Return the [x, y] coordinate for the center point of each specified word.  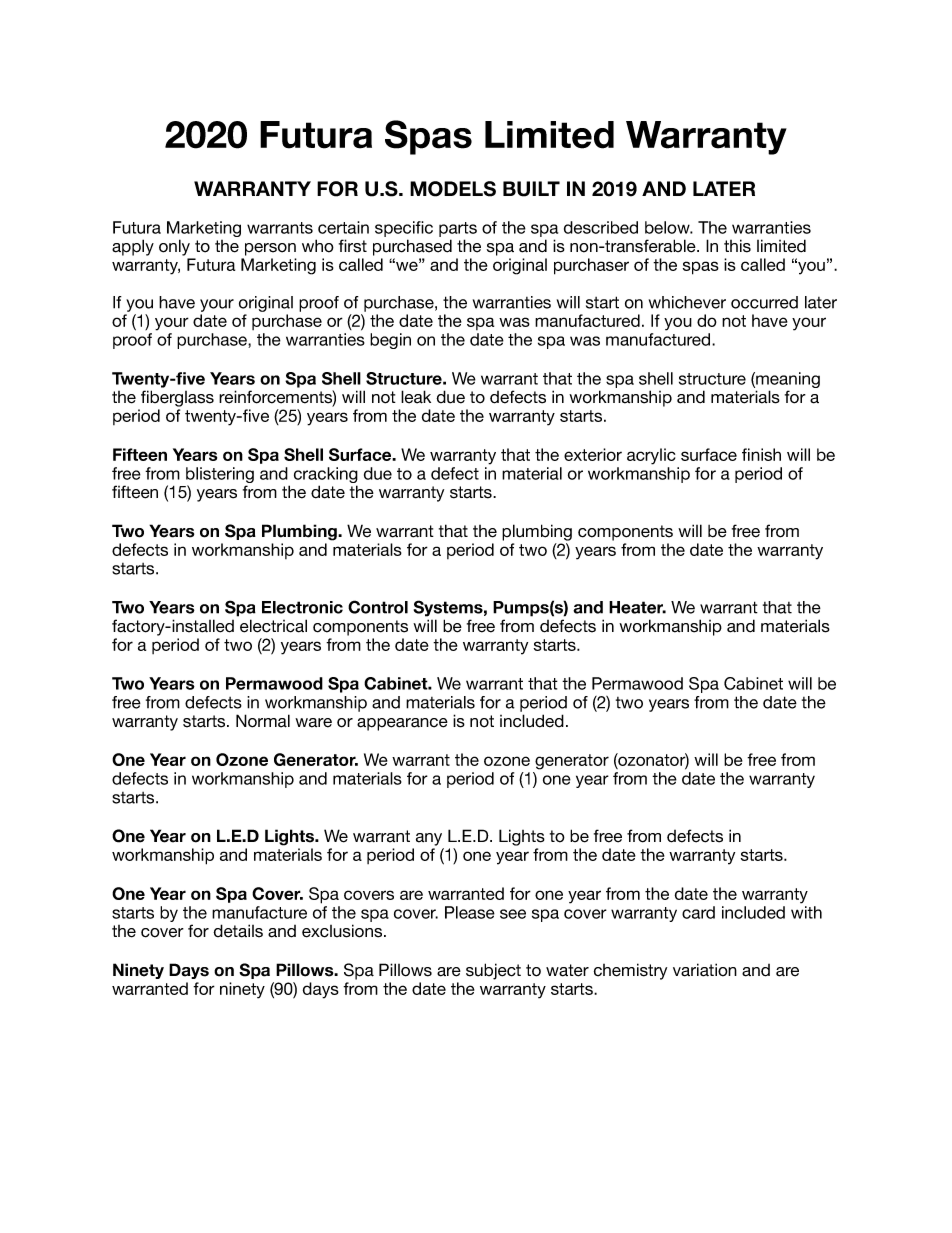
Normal [263, 721]
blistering [220, 476]
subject [493, 971]
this [737, 246]
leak [416, 397]
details [238, 931]
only [174, 247]
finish [761, 454]
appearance [402, 724]
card [698, 912]
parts [458, 229]
